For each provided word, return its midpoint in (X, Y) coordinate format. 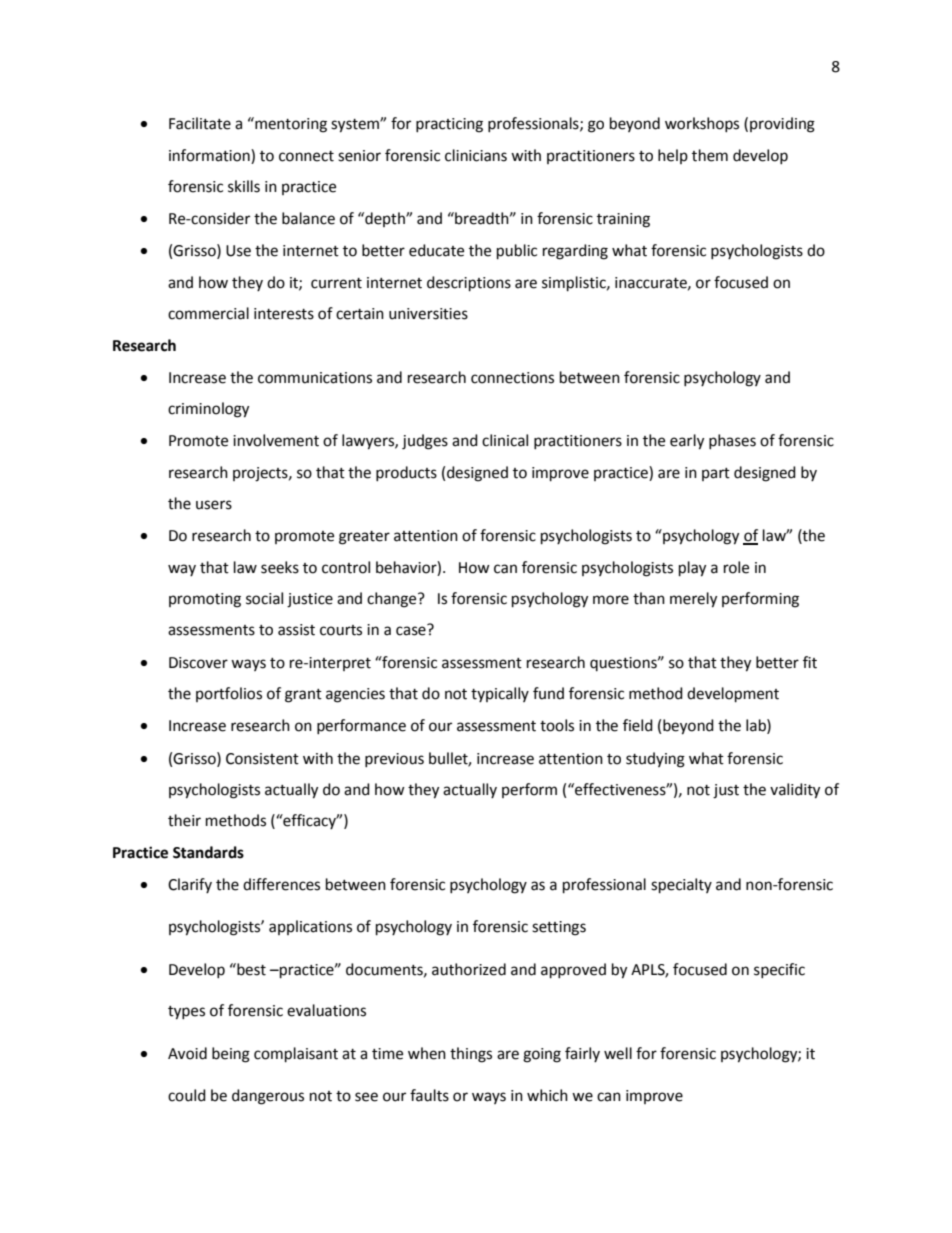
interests (284, 314)
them (710, 155)
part (716, 474)
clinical (505, 440)
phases (732, 441)
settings (559, 928)
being (231, 1055)
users (214, 505)
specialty (681, 886)
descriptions (469, 284)
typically (500, 694)
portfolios (229, 694)
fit (810, 662)
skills (244, 186)
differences (281, 884)
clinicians (476, 155)
